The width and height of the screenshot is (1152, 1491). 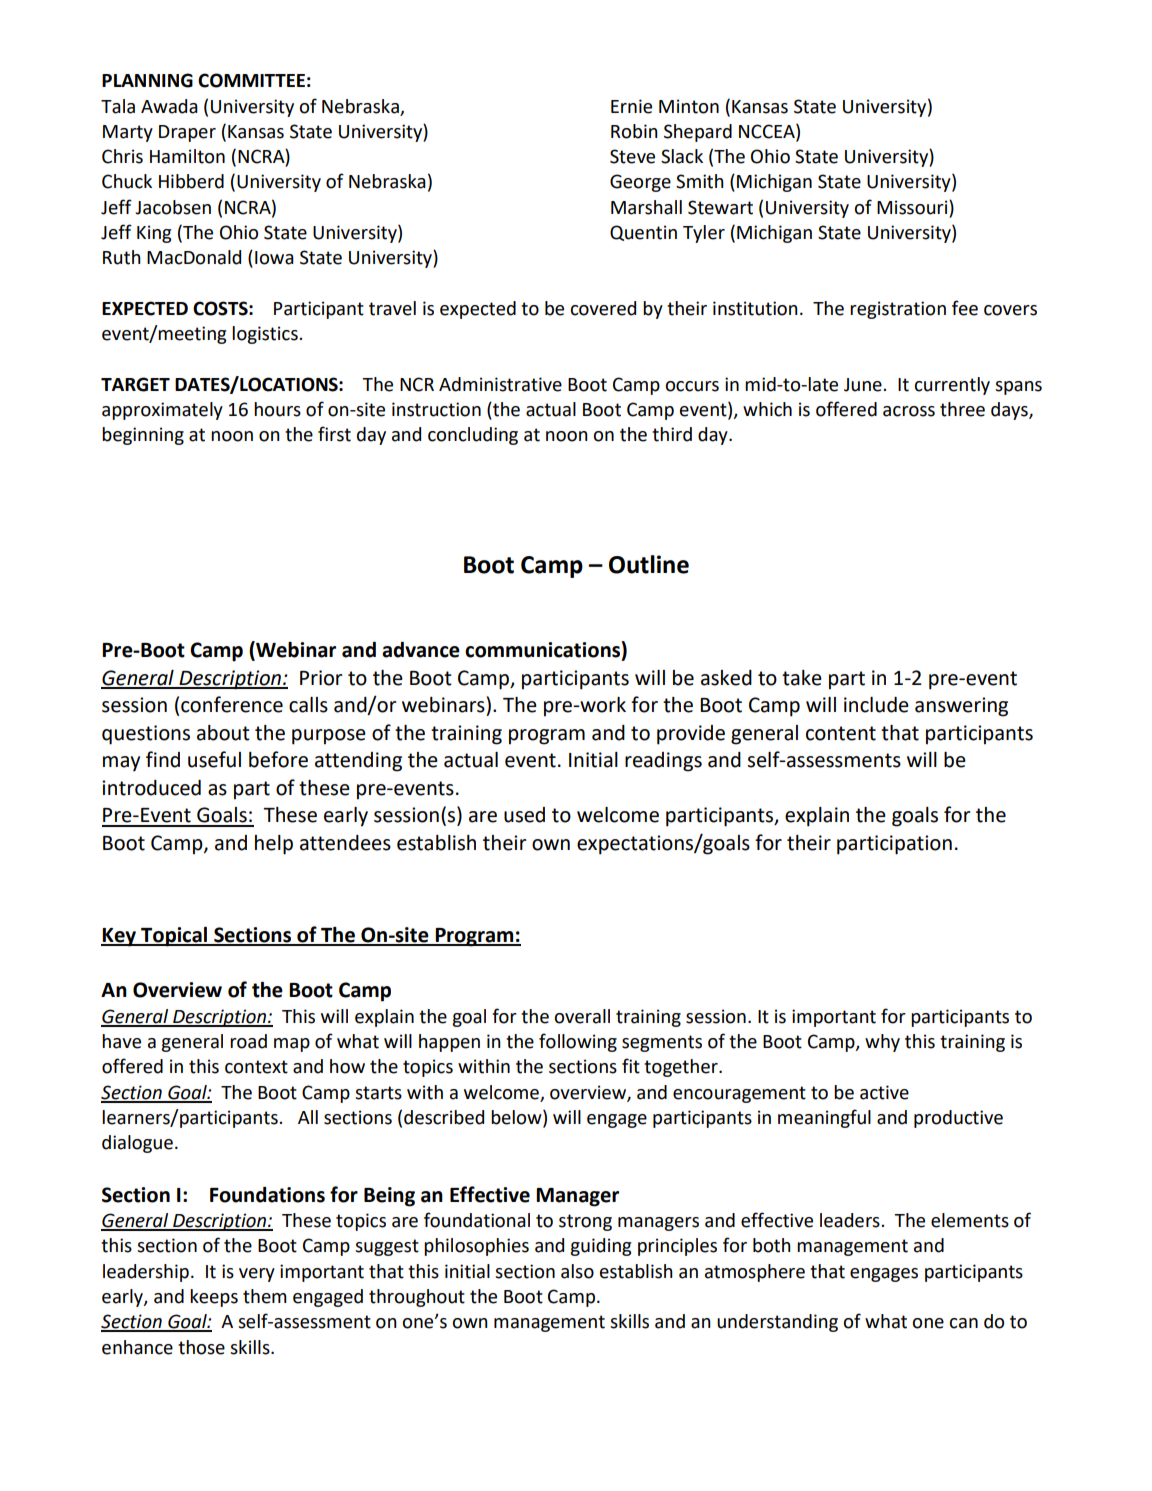 I want to click on Draper, so click(x=187, y=133).
